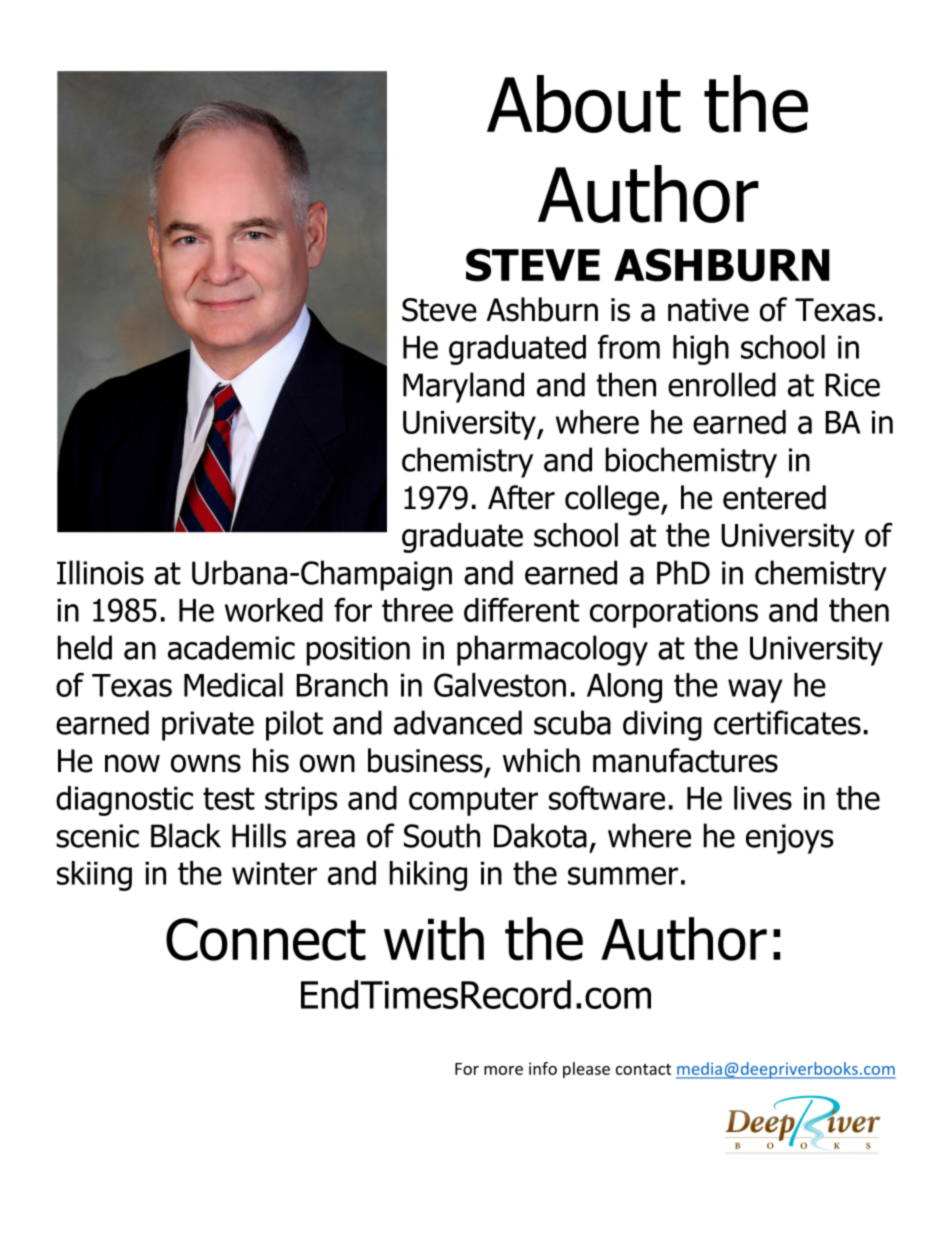 The image size is (952, 1233). I want to click on high, so click(701, 350).
